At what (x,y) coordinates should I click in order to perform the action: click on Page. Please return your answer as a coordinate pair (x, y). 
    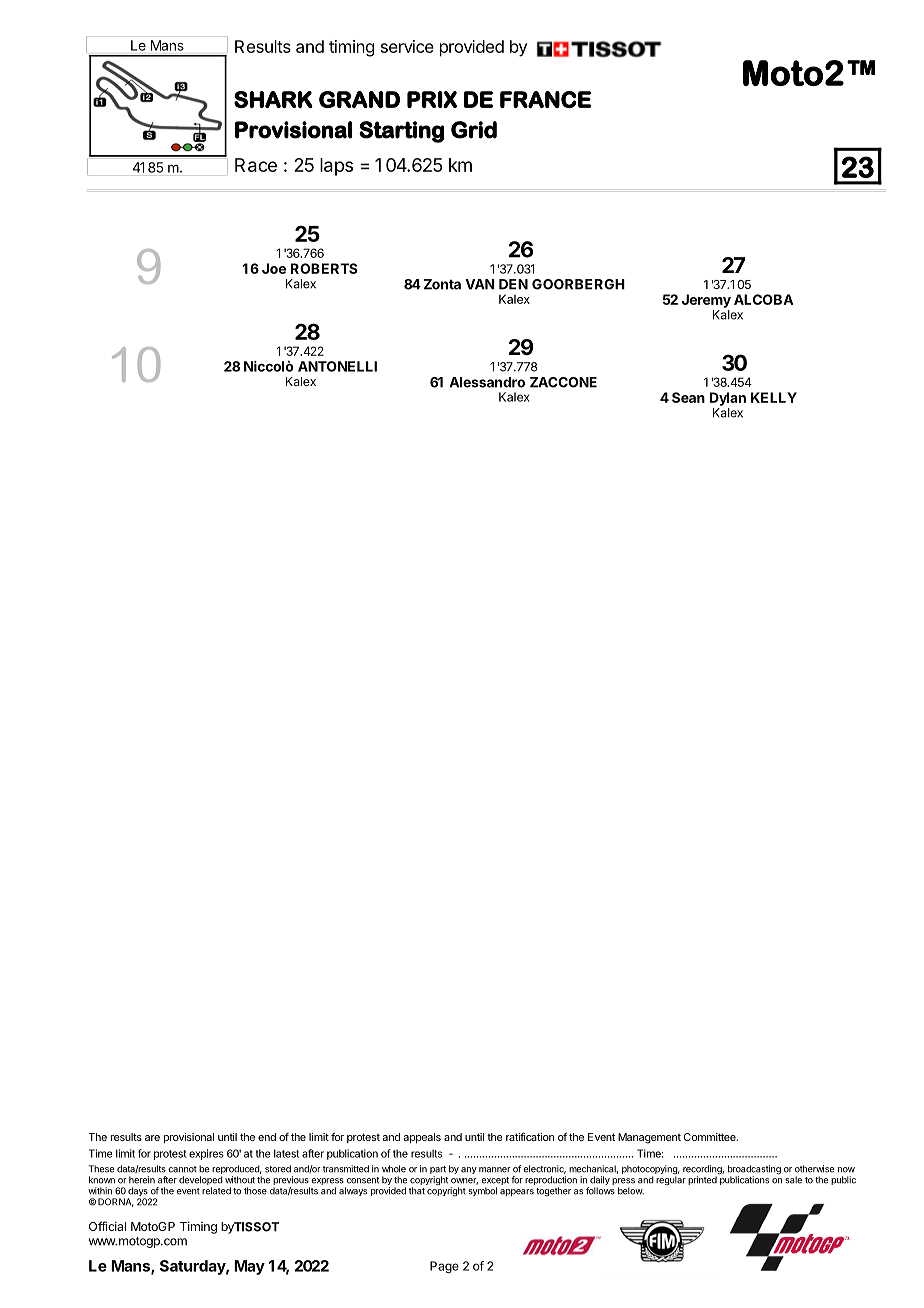
    Looking at the image, I should click on (444, 1267).
